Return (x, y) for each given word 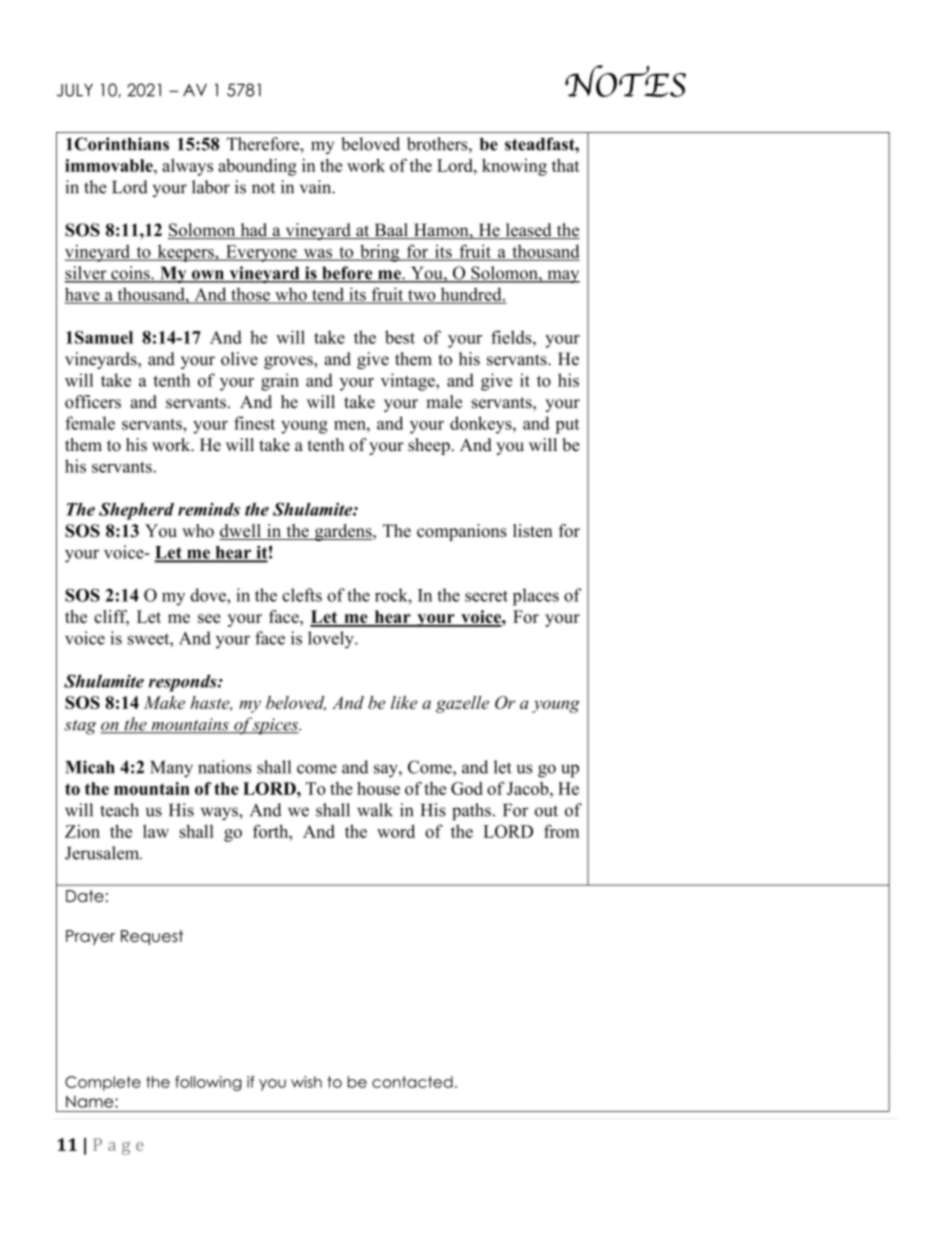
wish (306, 1082)
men (351, 425)
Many (171, 769)
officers (93, 402)
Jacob (529, 788)
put (567, 426)
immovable (110, 165)
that (565, 165)
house (378, 788)
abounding (257, 167)
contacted (412, 1082)
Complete (103, 1083)
